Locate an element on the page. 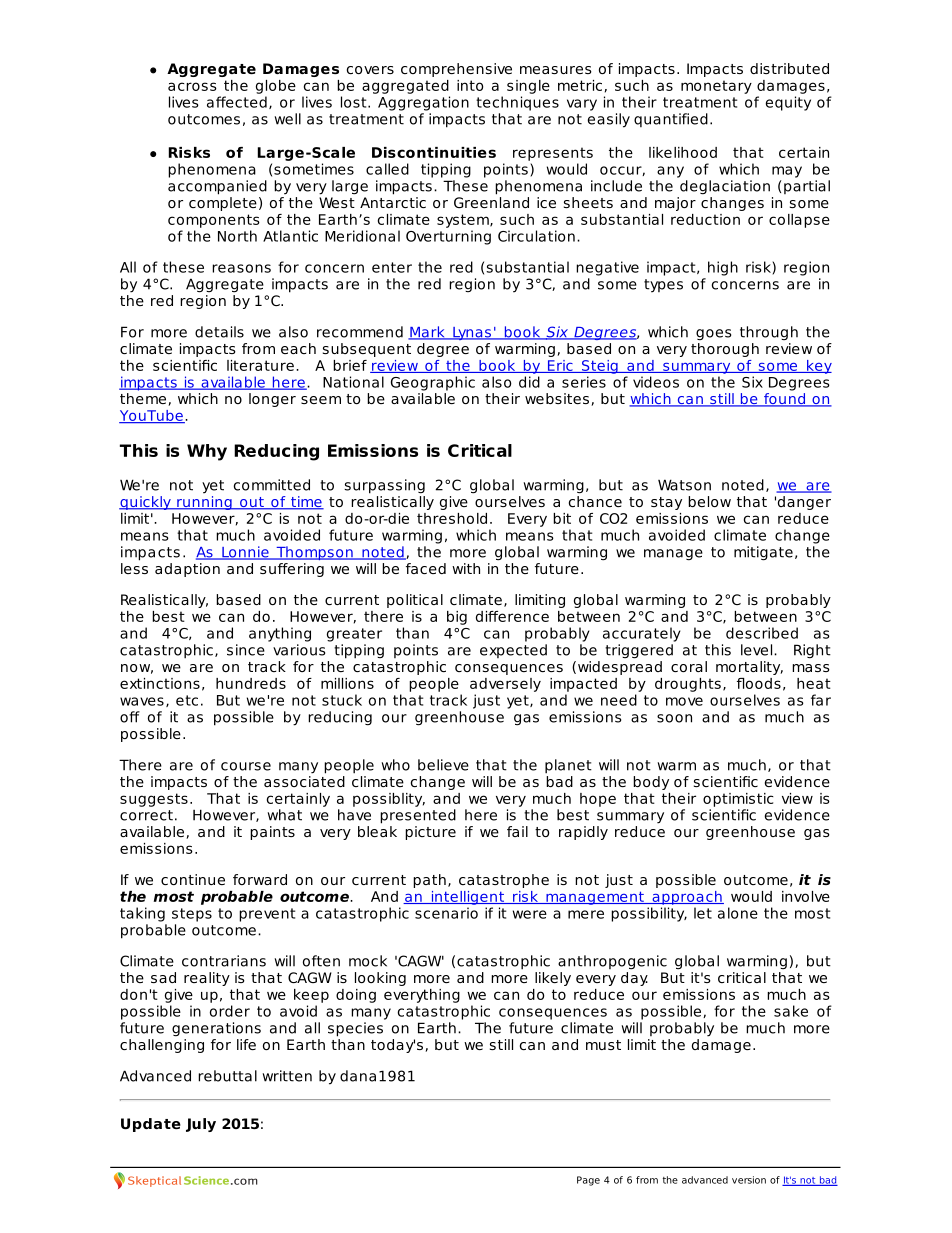 The image size is (952, 1233). below is located at coordinates (709, 501).
